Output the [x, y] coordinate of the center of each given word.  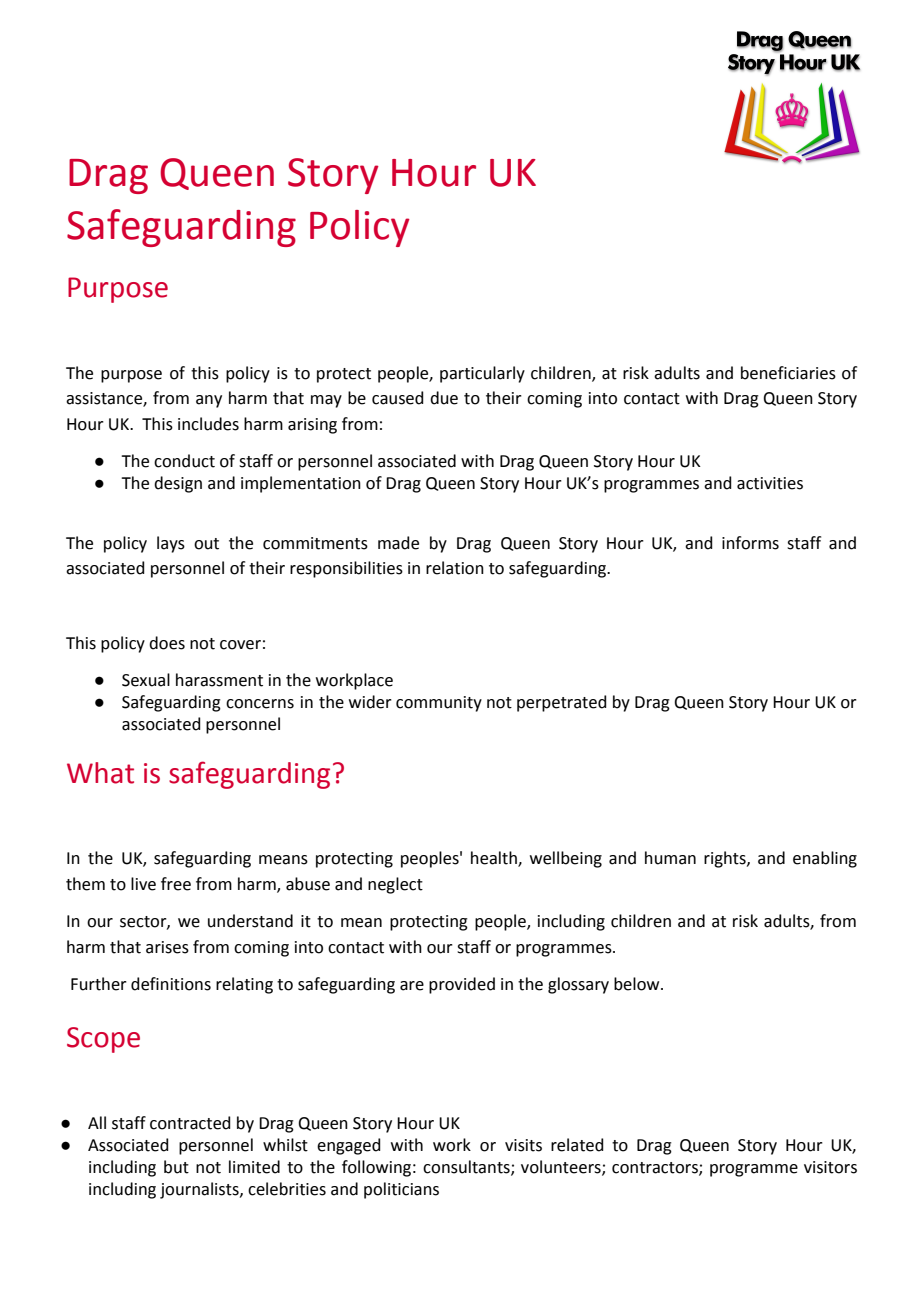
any [209, 401]
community [439, 704]
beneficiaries [788, 373]
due [444, 398]
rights [726, 859]
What [100, 773]
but [176, 1167]
